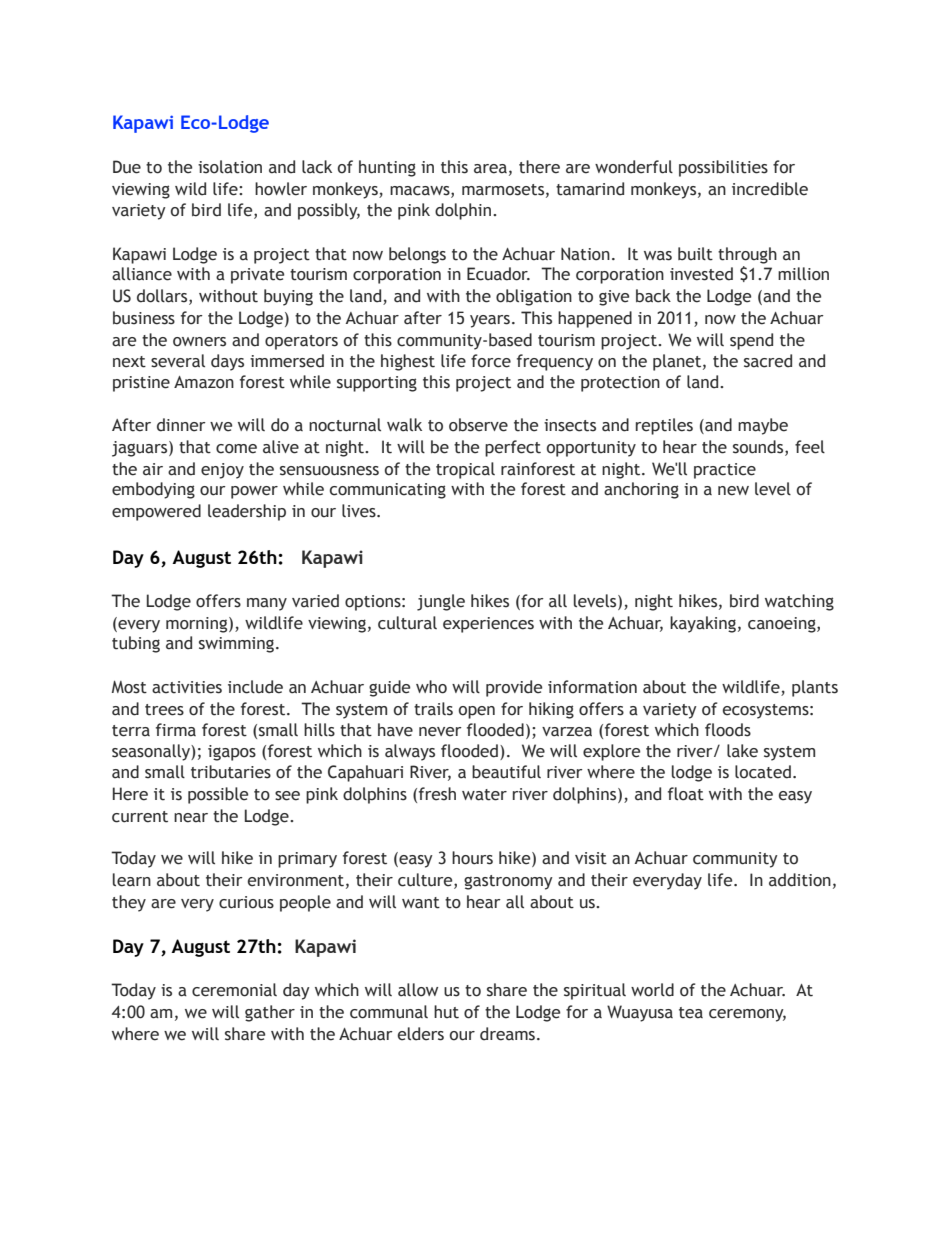 The height and width of the image is (1233, 952). Describe the element at coordinates (234, 990) in the image. I see `ceremonial` at that location.
